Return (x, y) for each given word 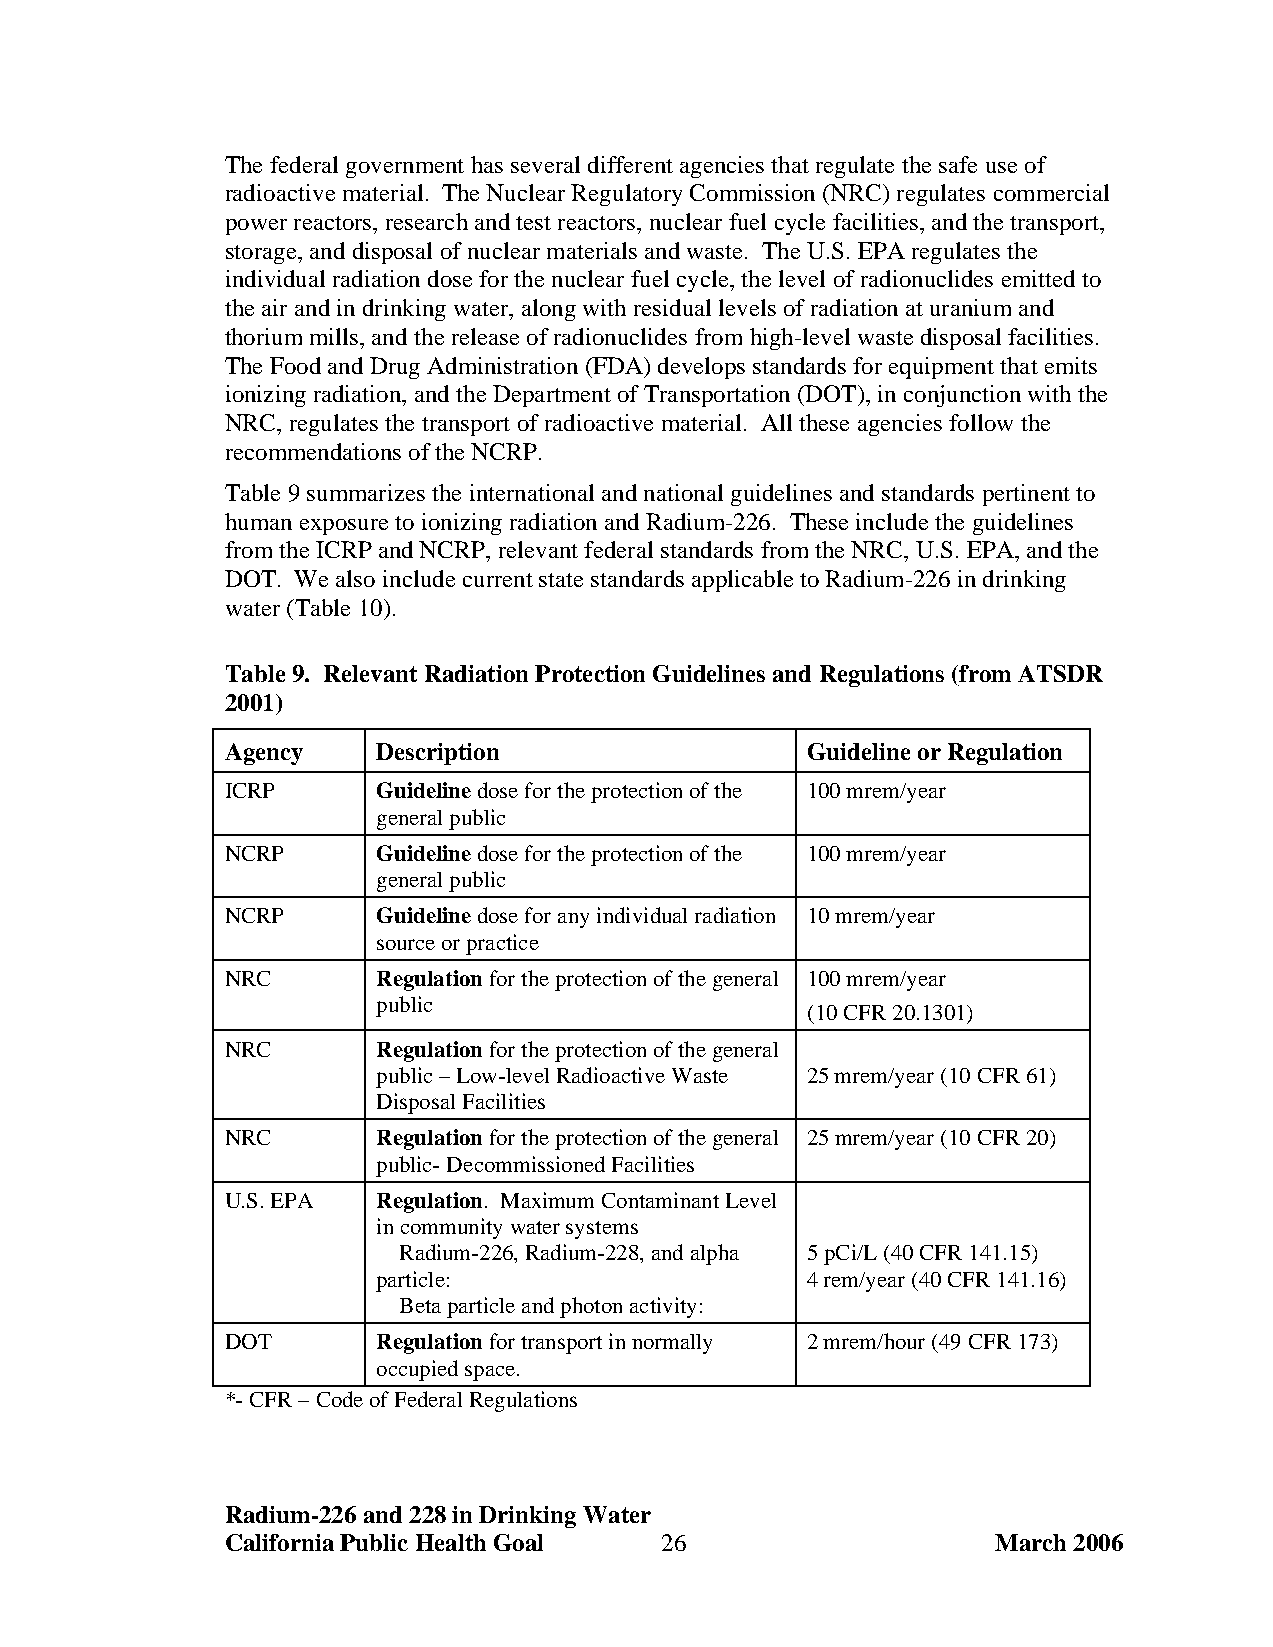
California (280, 1542)
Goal (518, 1542)
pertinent (1026, 495)
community (451, 1228)
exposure (344, 527)
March (1030, 1542)
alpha (715, 1254)
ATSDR (1060, 673)
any (573, 920)
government (405, 168)
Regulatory (626, 195)
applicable (742, 581)
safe (958, 164)
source (406, 944)
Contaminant (660, 1200)
